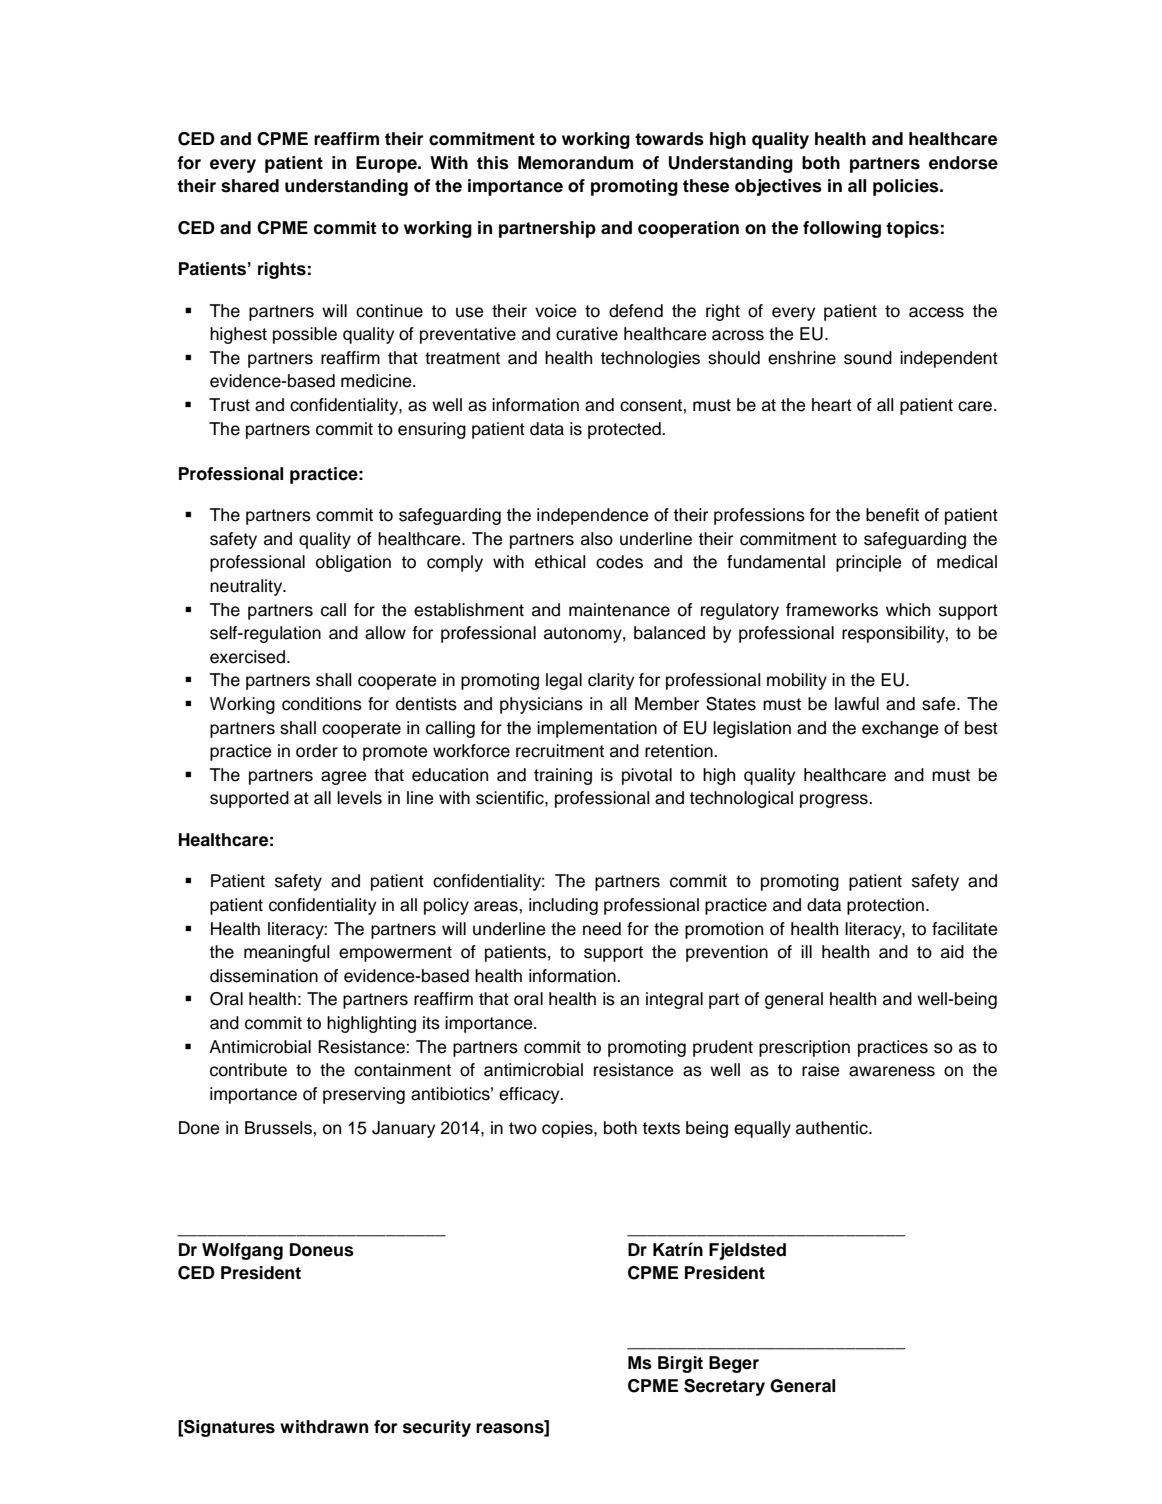 The image size is (1162, 1504). What do you see at coordinates (647, 776) in the page?
I see `pivotal` at bounding box center [647, 776].
